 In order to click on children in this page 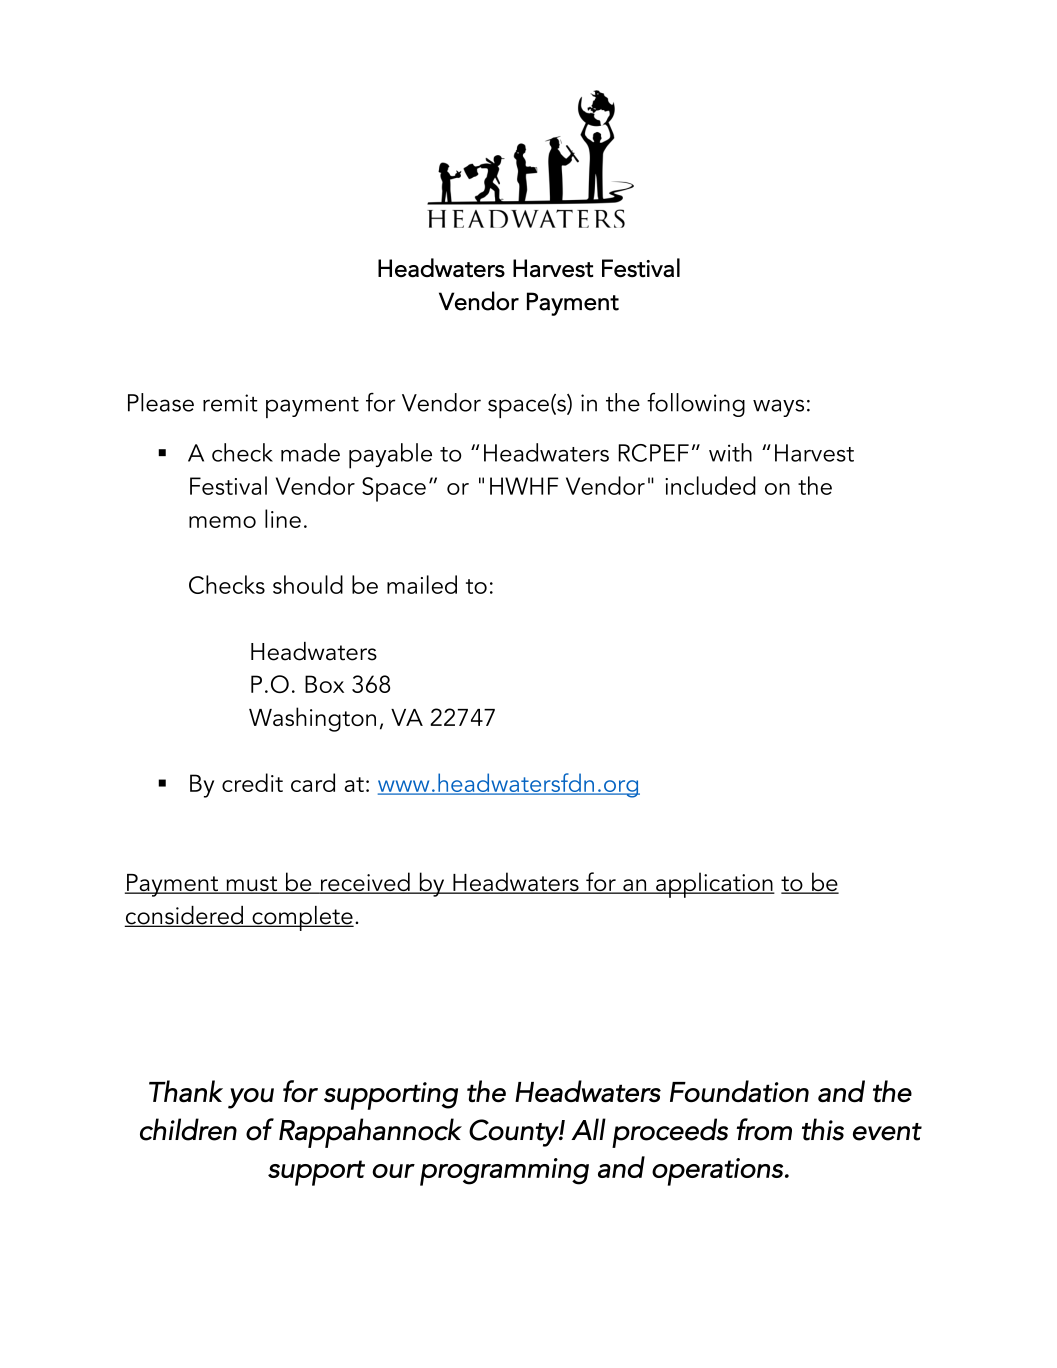, I will do `click(188, 1129)`.
